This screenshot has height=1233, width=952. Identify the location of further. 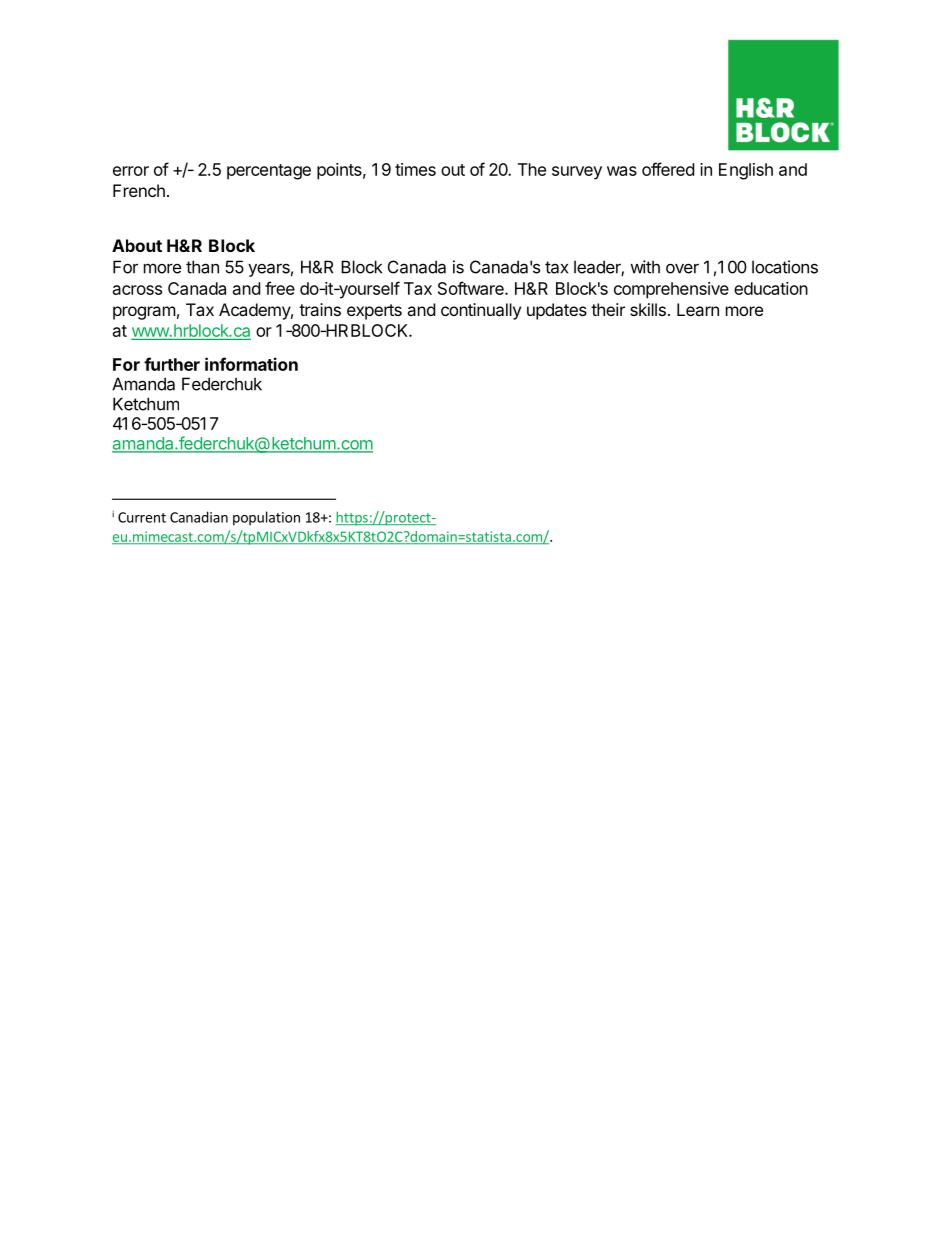
(172, 364).
